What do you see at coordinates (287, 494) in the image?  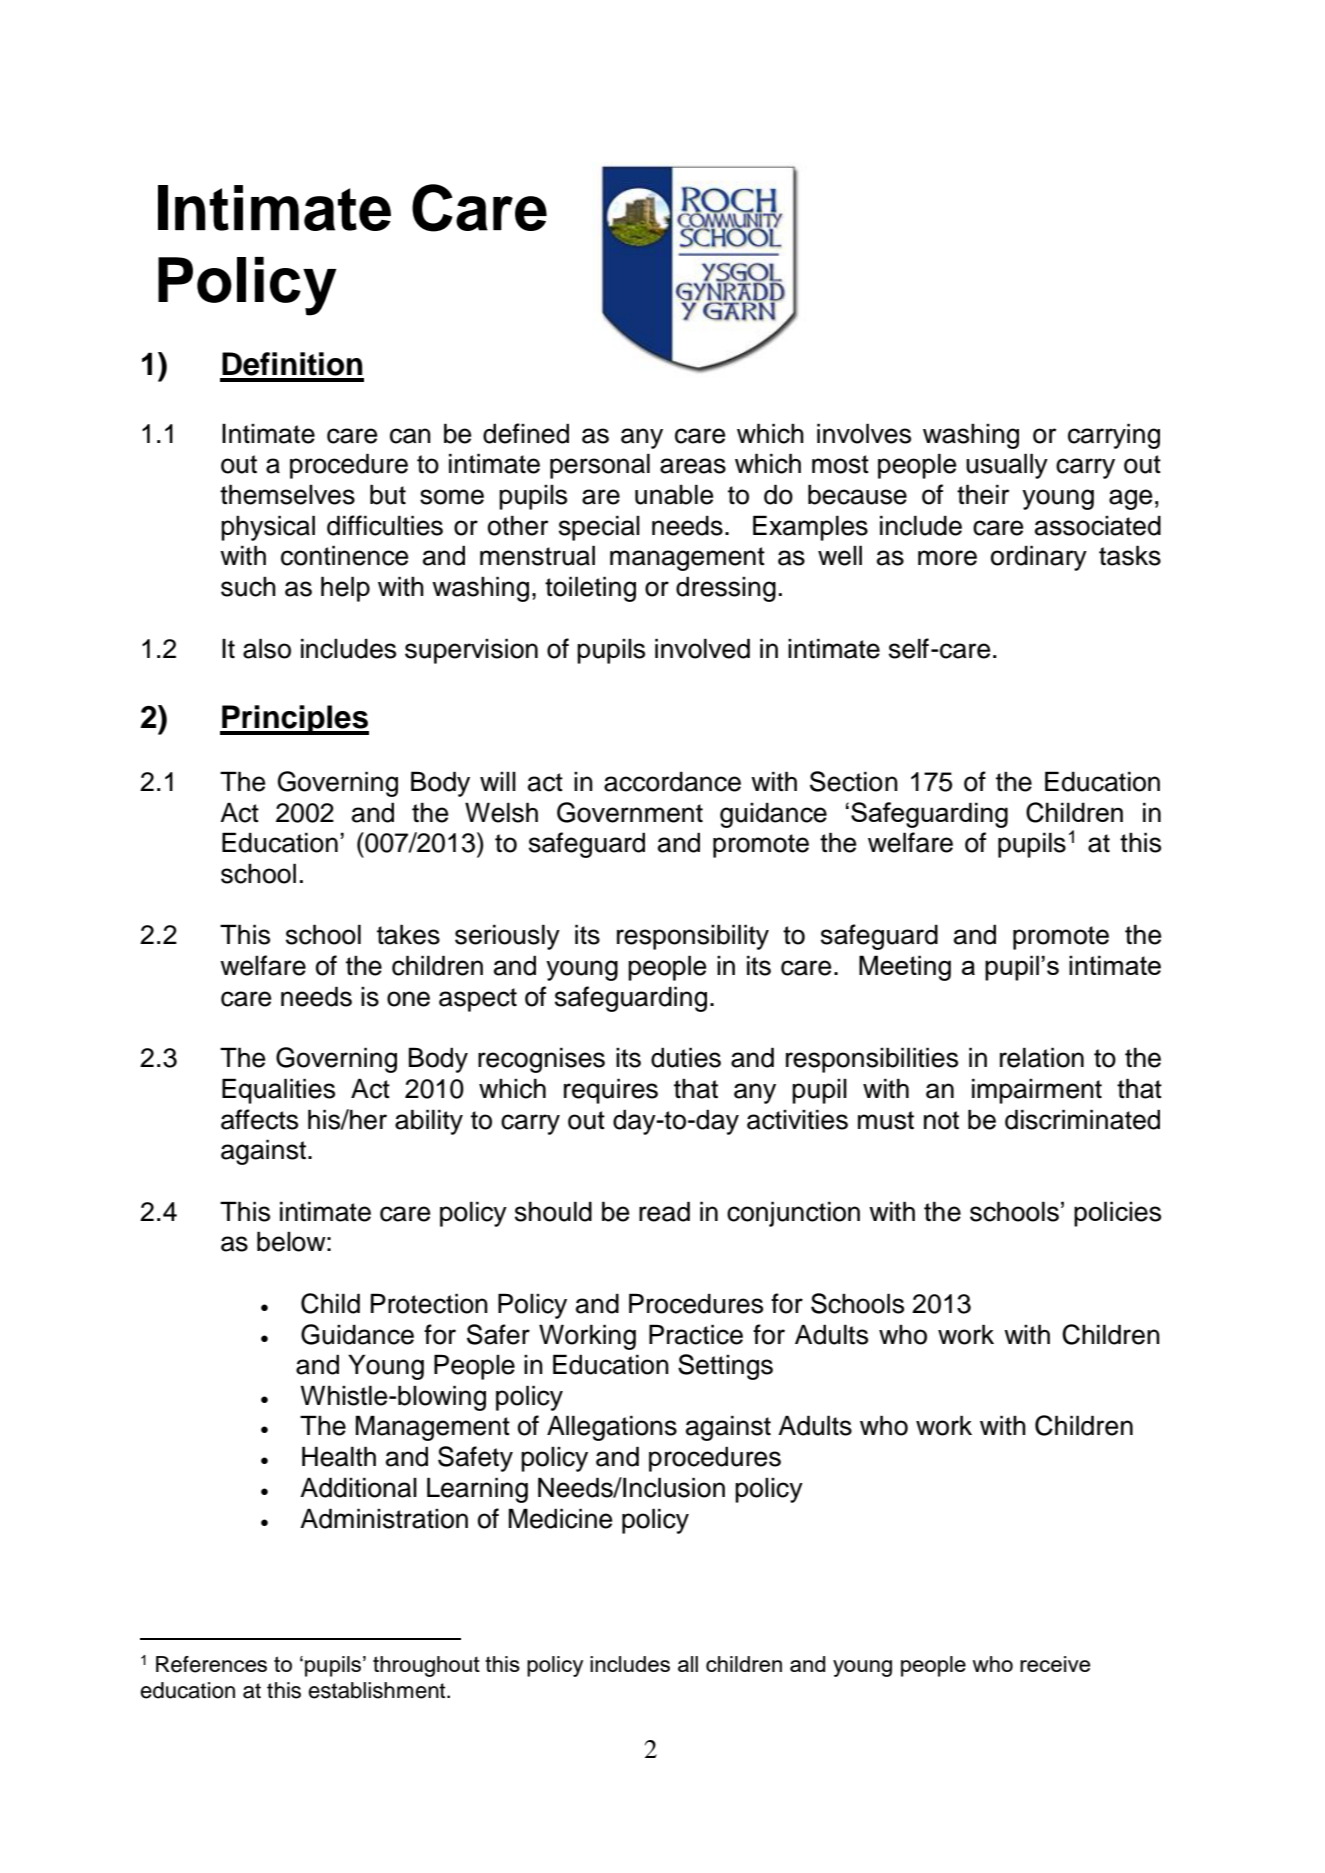 I see `themselves` at bounding box center [287, 494].
